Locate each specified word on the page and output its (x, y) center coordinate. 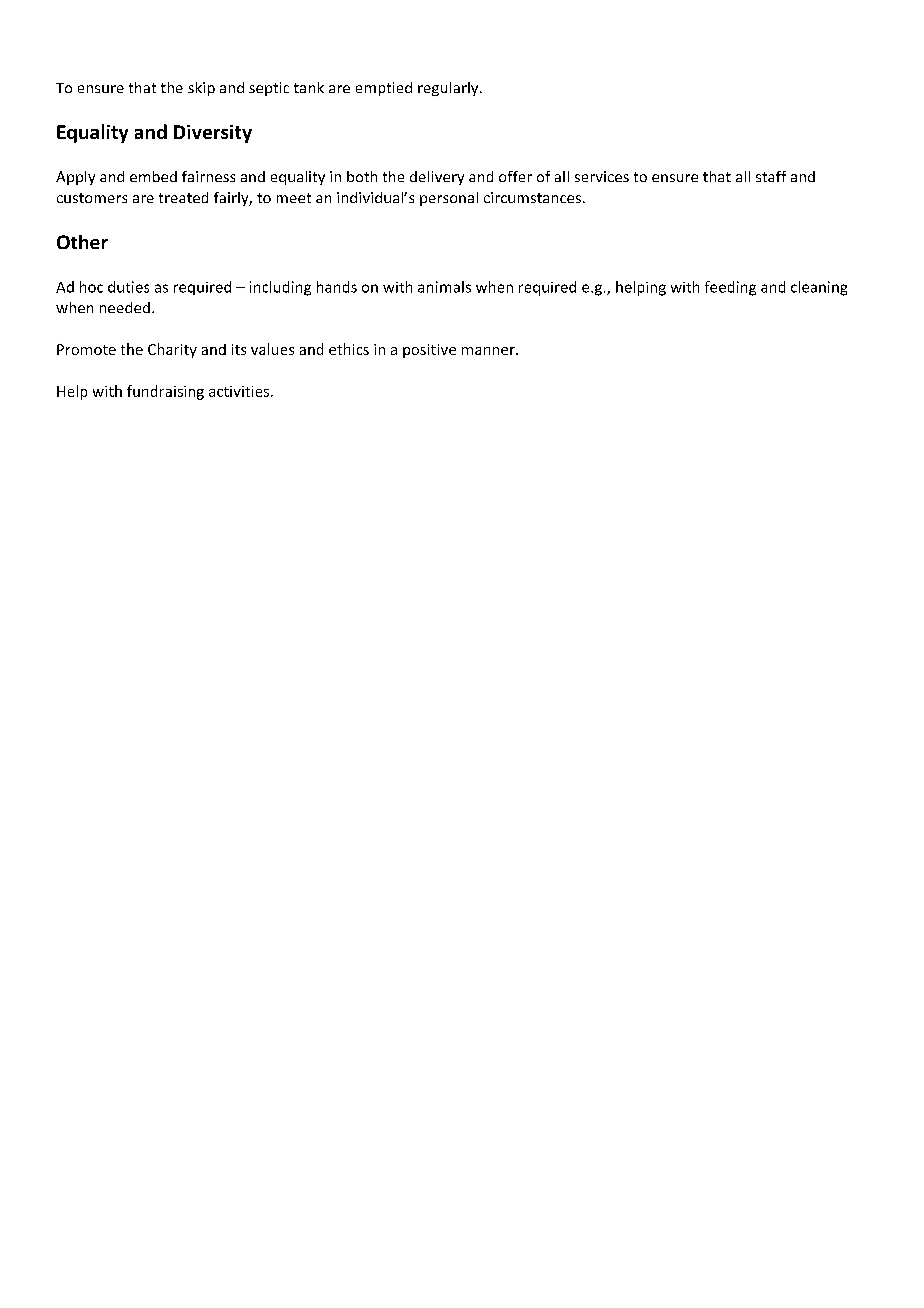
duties (128, 287)
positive (429, 351)
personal (449, 199)
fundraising (165, 392)
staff (771, 176)
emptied (384, 89)
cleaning (819, 288)
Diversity (213, 134)
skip (201, 89)
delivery (437, 178)
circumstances (532, 197)
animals (444, 287)
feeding (730, 288)
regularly (449, 89)
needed (125, 307)
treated (183, 197)
